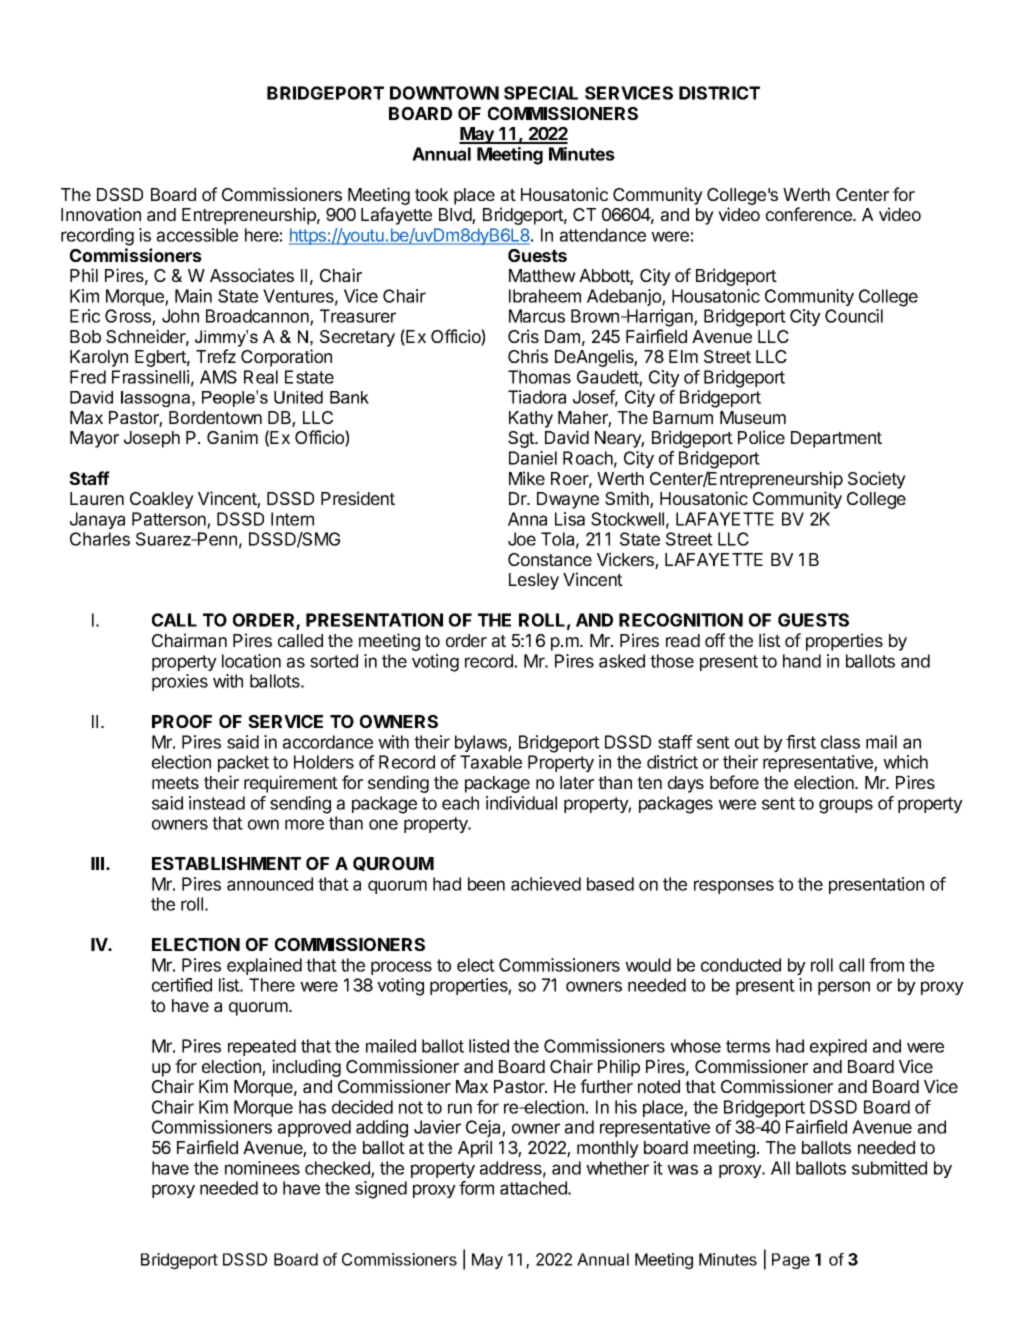 This image has height=1330, width=1027. Describe the element at coordinates (101, 214) in the image. I see `Innovation` at that location.
